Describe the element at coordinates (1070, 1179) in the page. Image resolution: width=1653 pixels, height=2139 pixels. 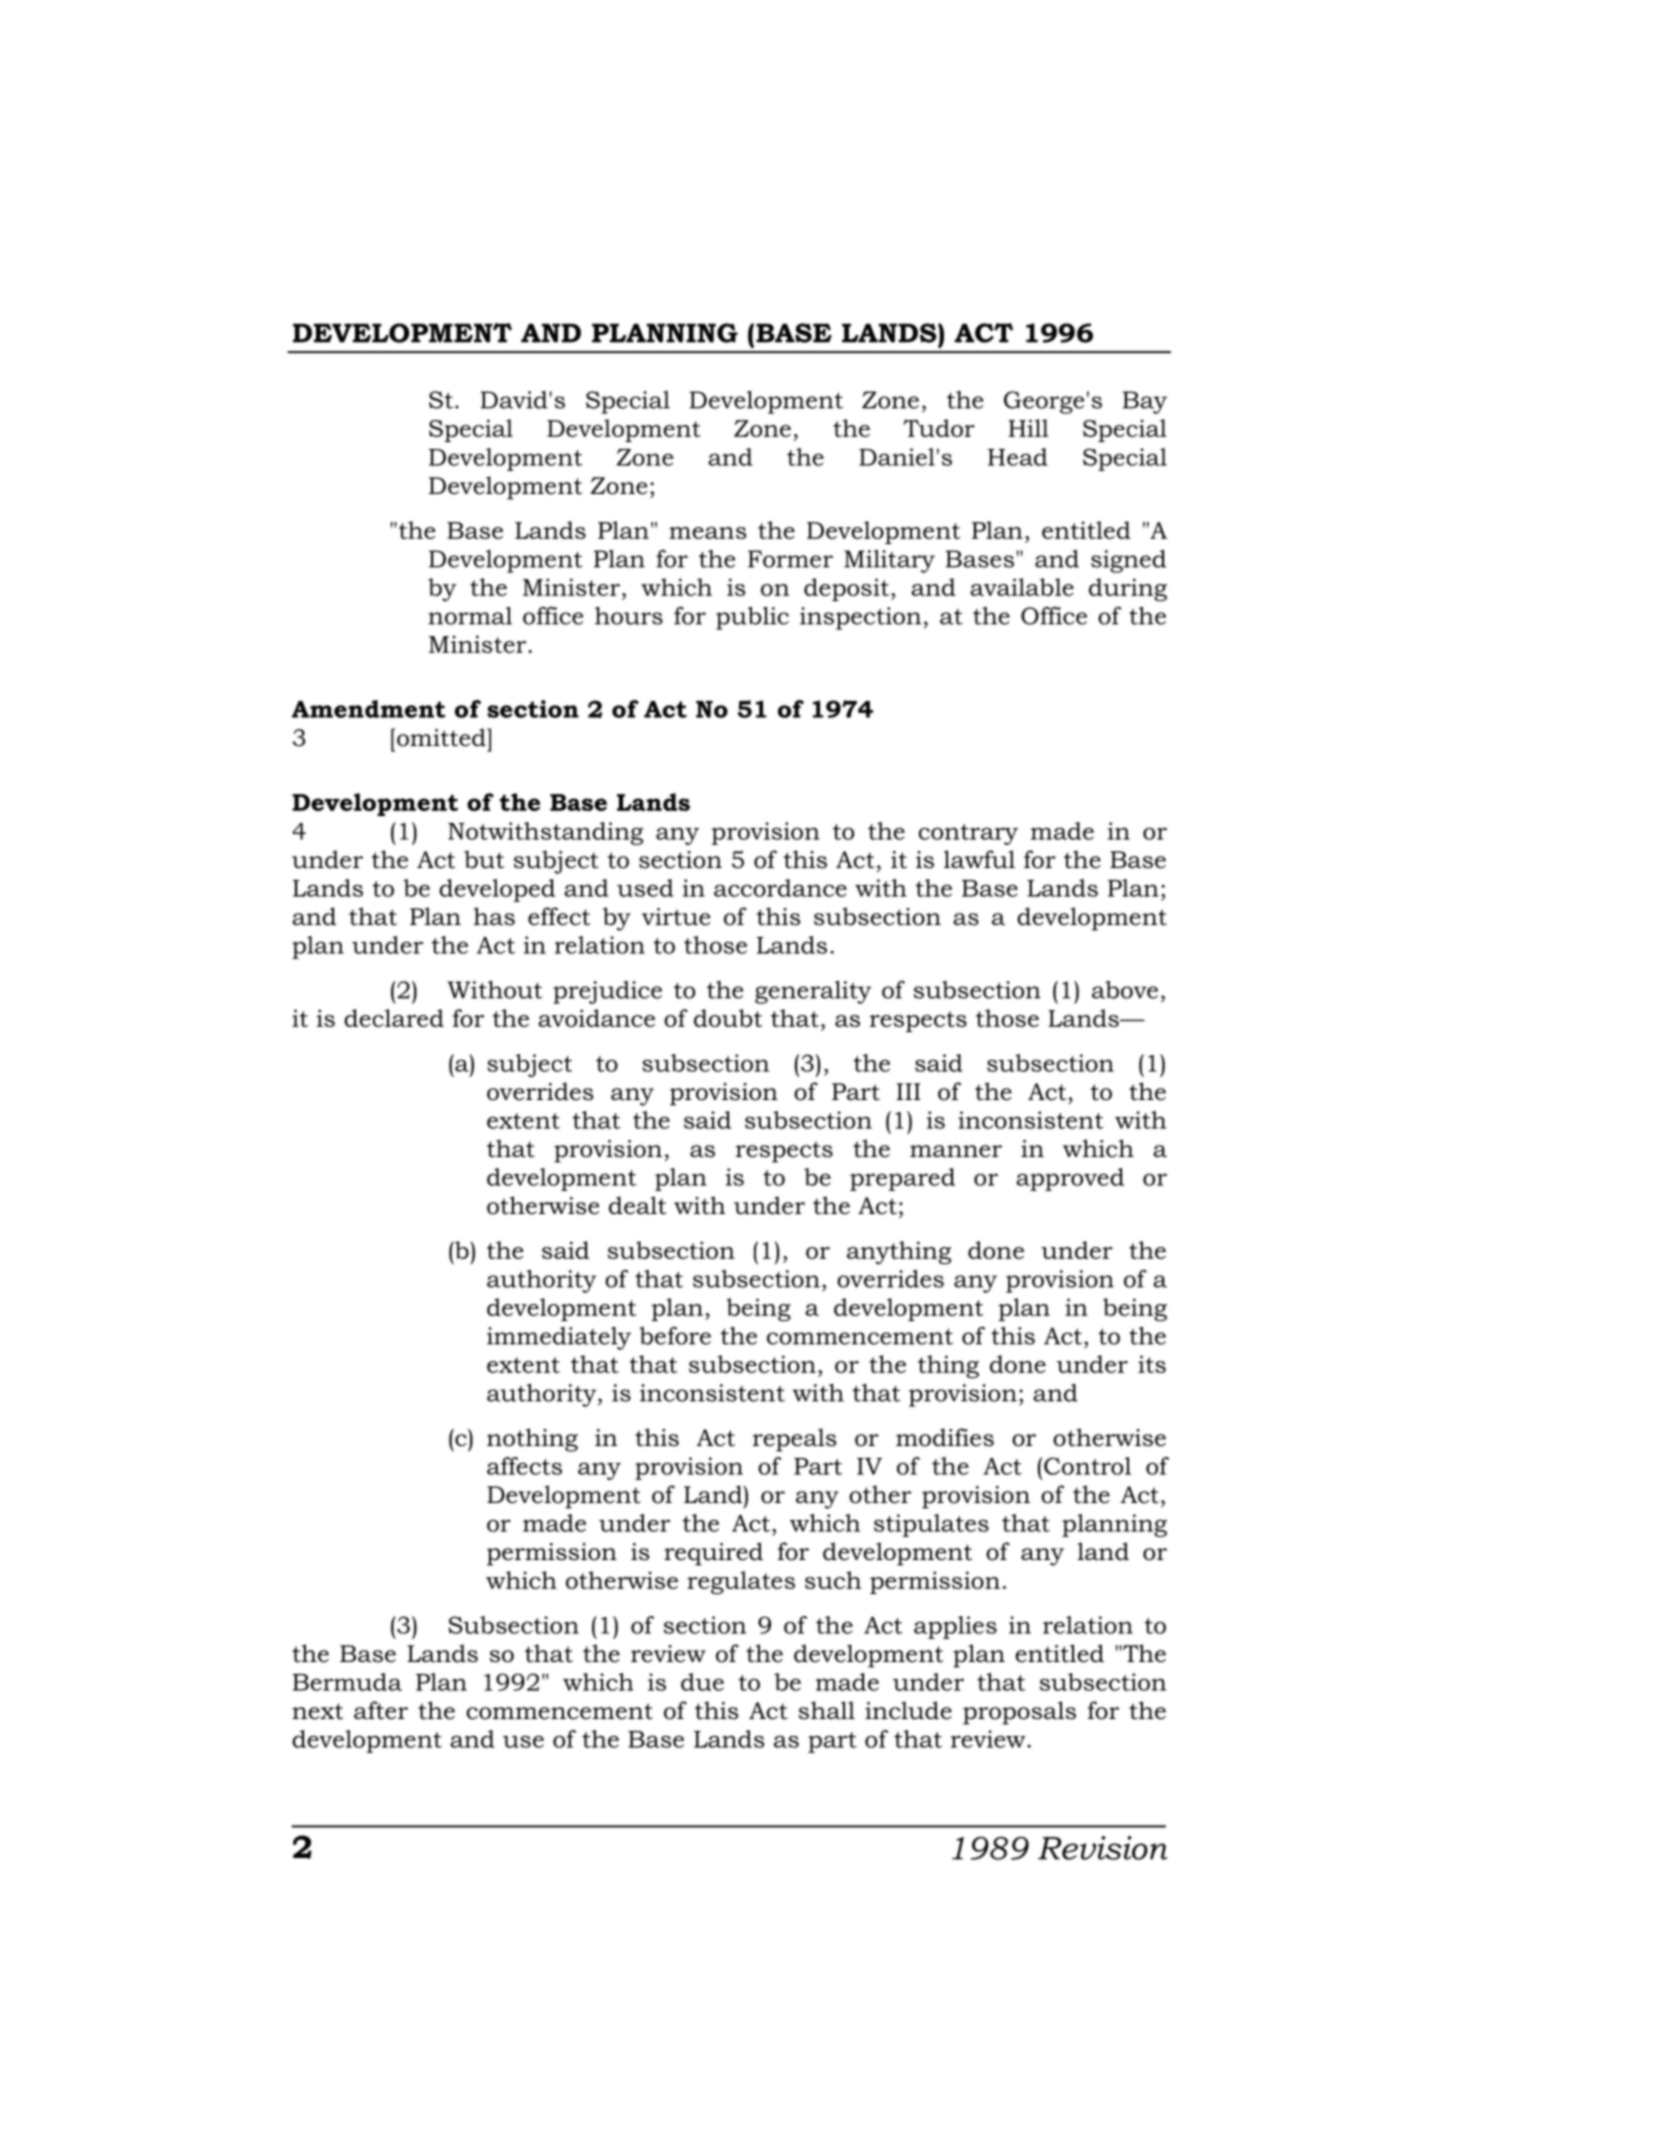
I see `approved` at that location.
